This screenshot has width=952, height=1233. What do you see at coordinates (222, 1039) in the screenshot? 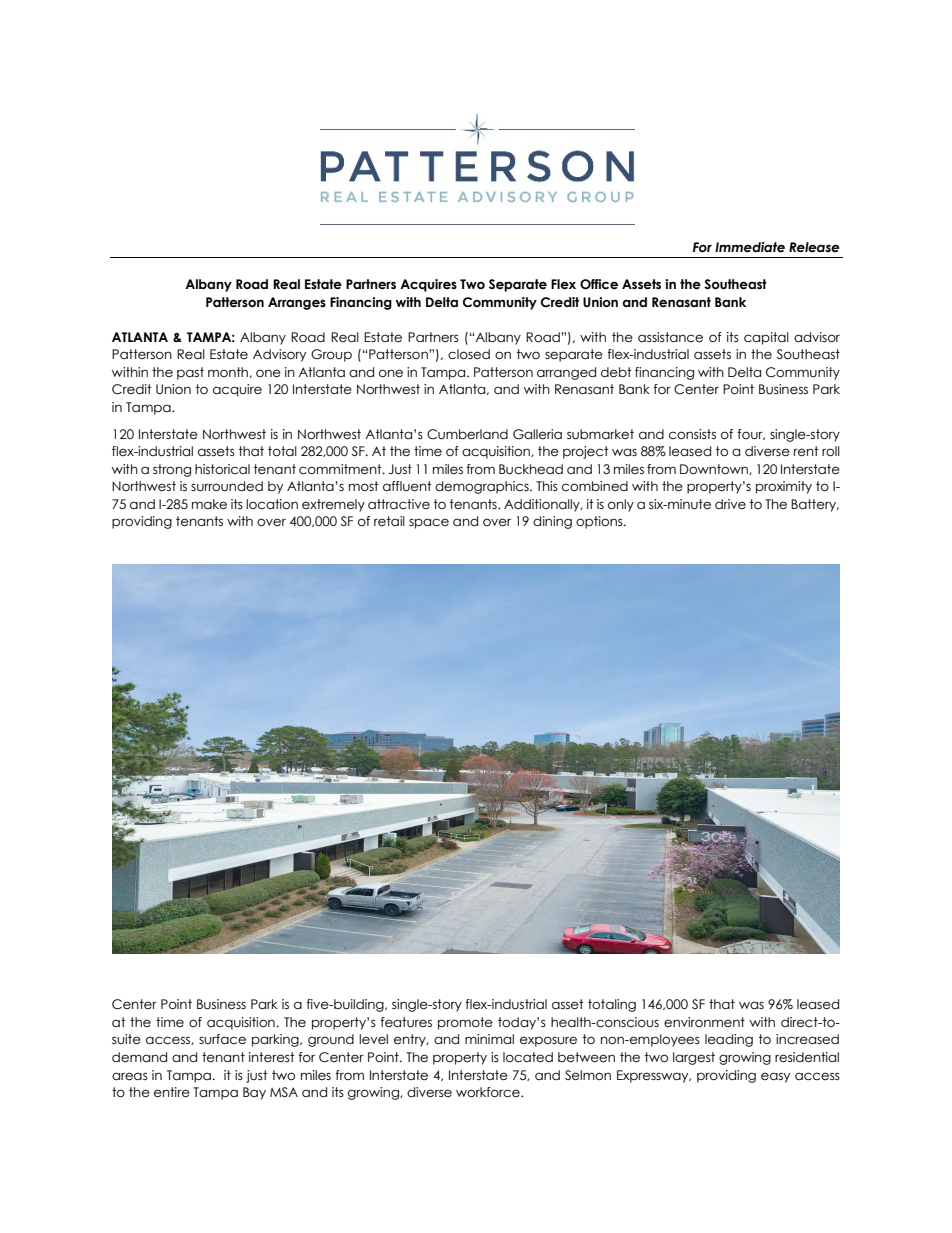
I see `surface` at bounding box center [222, 1039].
